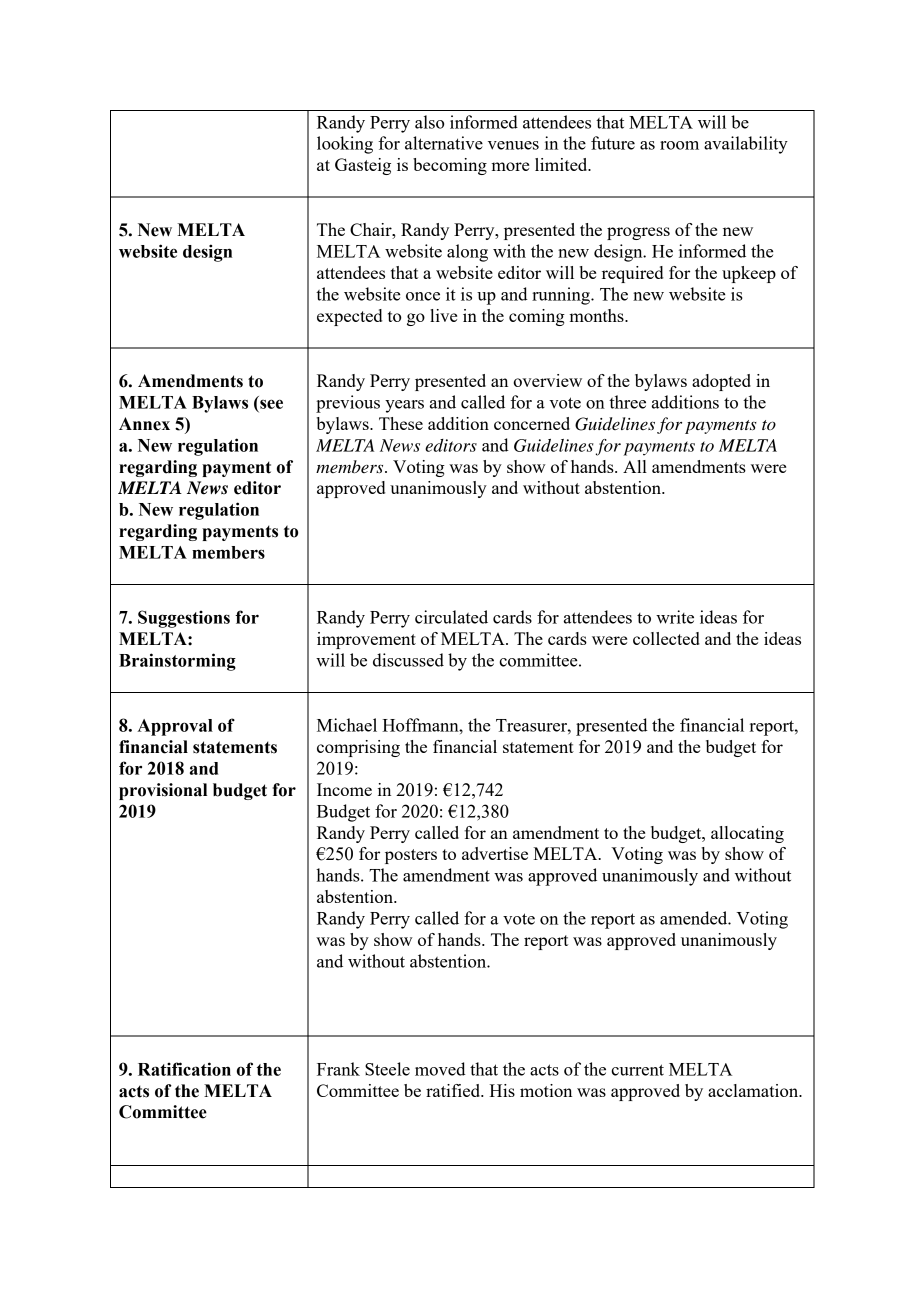 The width and height of the document is (924, 1308). What do you see at coordinates (444, 143) in the document?
I see `alternative` at bounding box center [444, 143].
